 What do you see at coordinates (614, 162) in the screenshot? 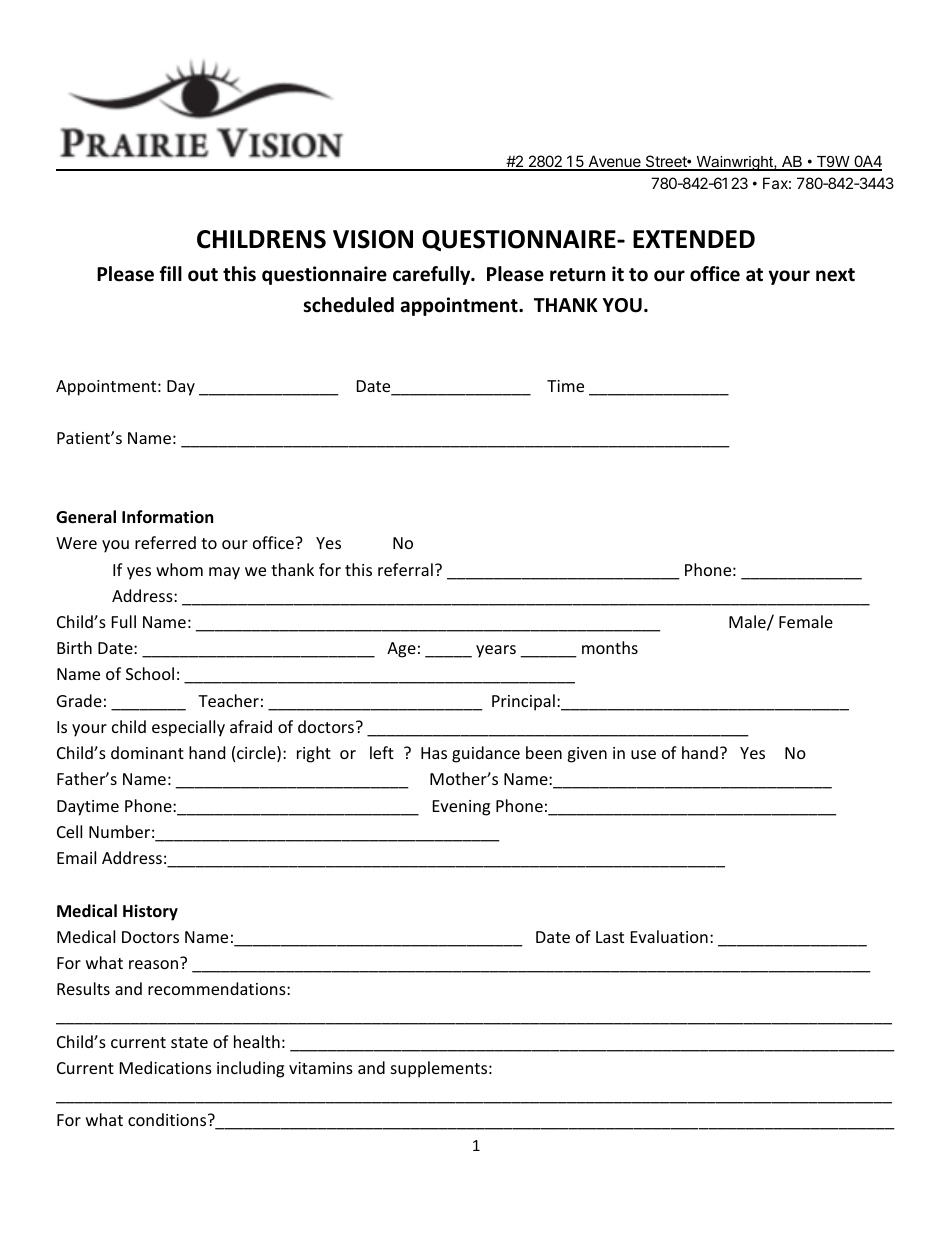
I see `Avenue` at bounding box center [614, 162].
